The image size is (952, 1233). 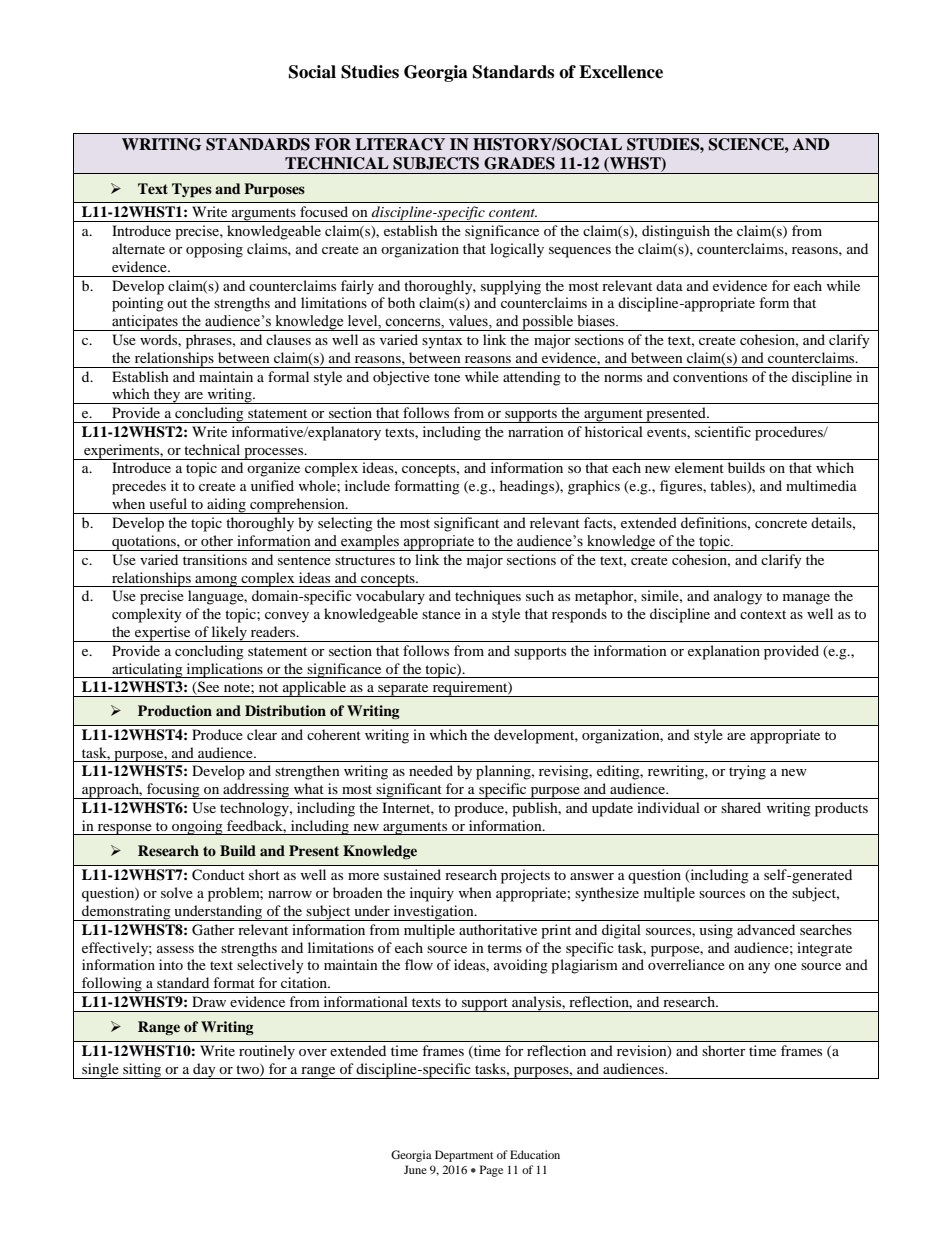 I want to click on stance, so click(x=441, y=614).
